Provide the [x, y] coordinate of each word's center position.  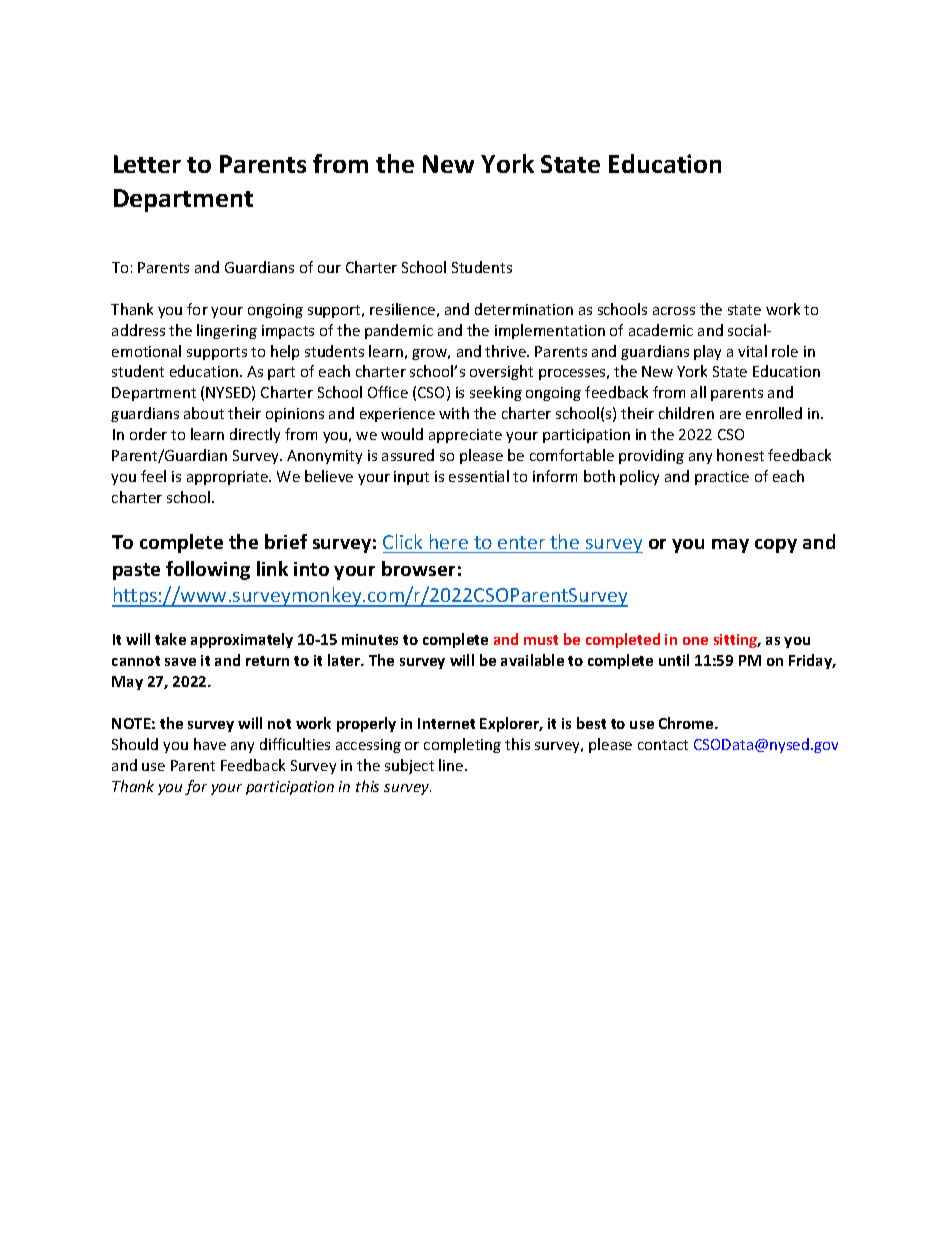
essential [479, 476]
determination [524, 309]
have [210, 744]
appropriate [228, 478]
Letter [147, 164]
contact [663, 745]
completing [462, 745]
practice [722, 478]
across [674, 311]
